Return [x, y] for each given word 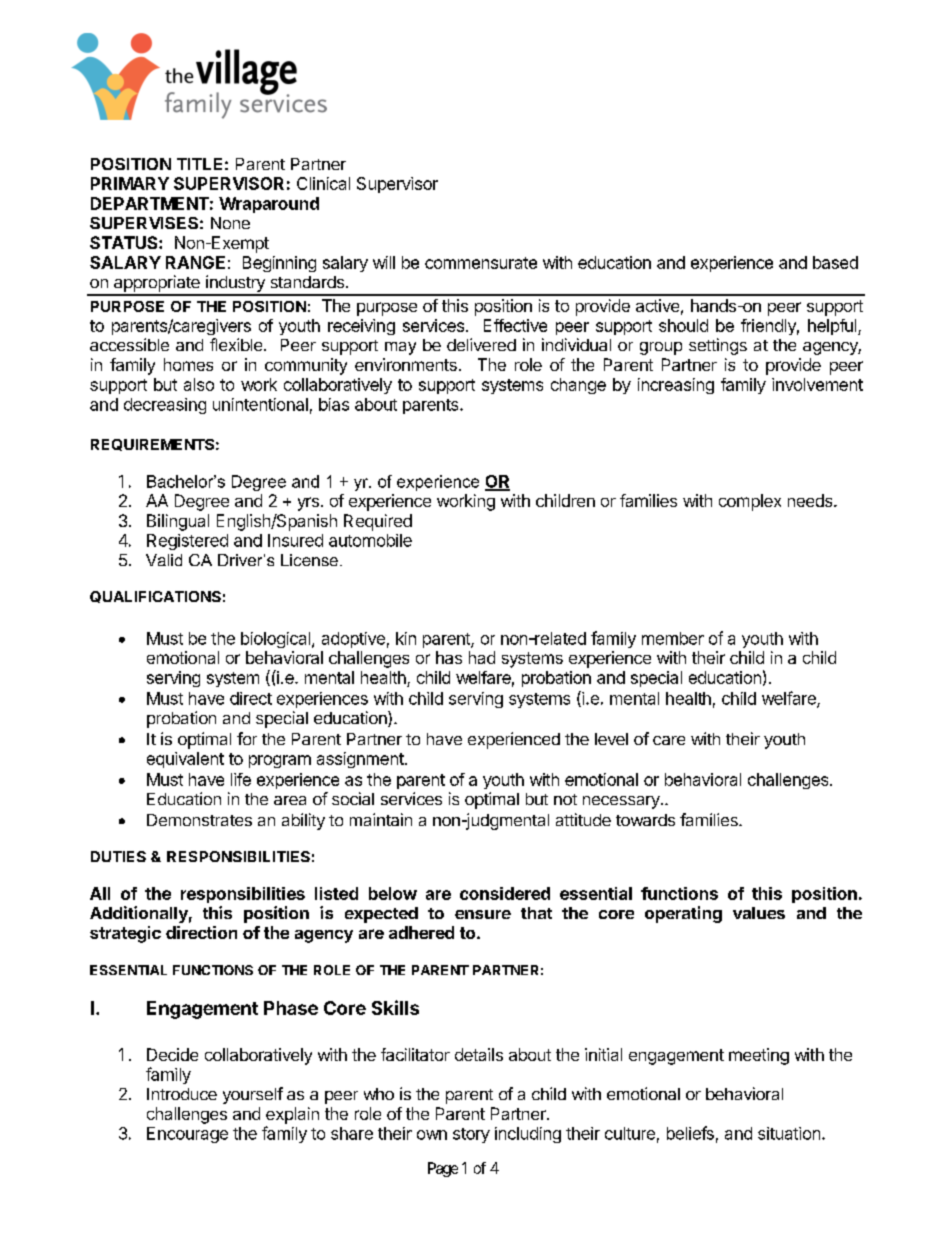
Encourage [187, 1135]
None [230, 223]
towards [645, 820]
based [835, 262]
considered [505, 893]
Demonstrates [199, 820]
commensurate [481, 263]
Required [378, 522]
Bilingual [178, 522]
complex [750, 502]
